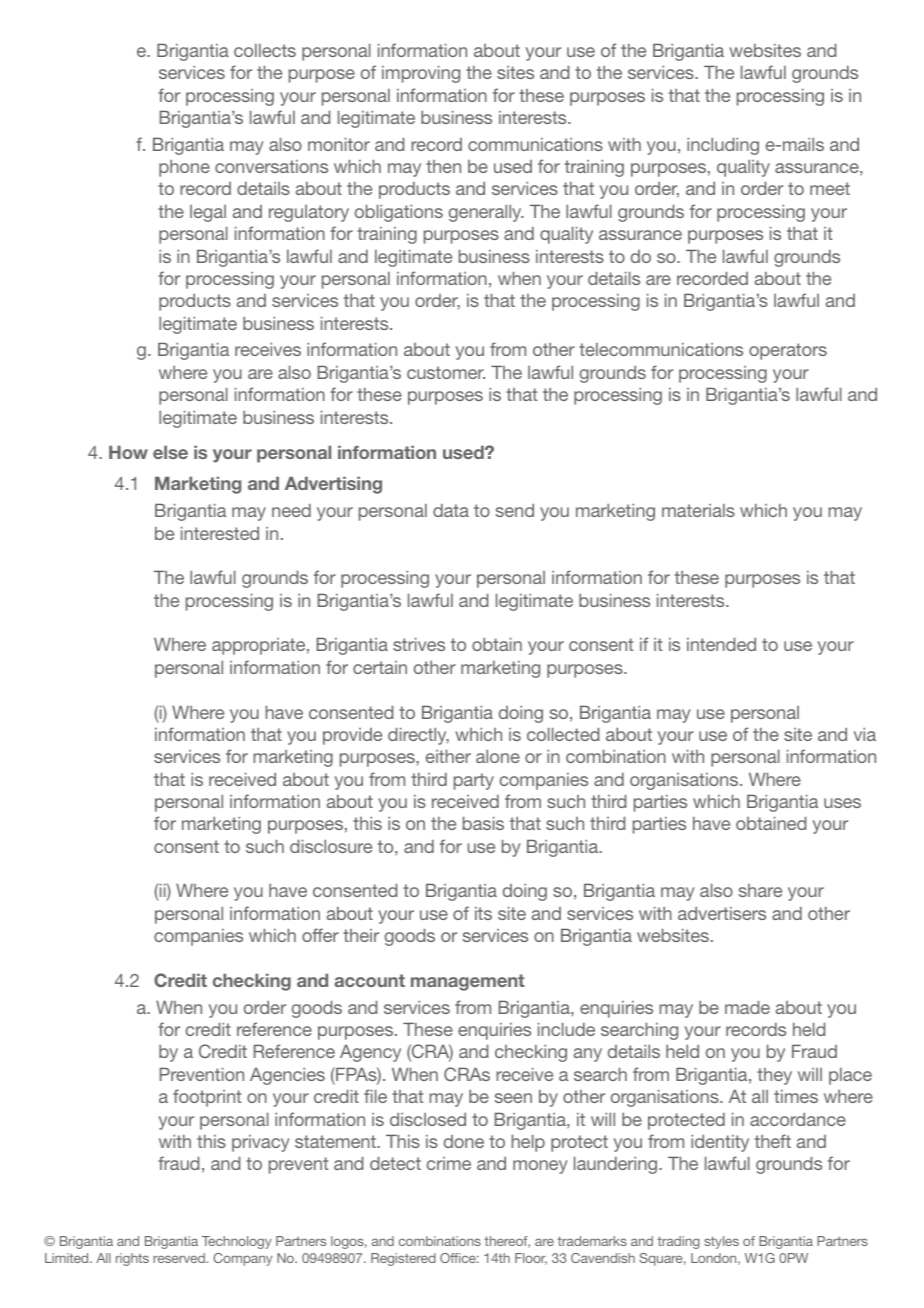 The height and width of the screenshot is (1308, 924). I want to click on styles, so click(721, 1242).
